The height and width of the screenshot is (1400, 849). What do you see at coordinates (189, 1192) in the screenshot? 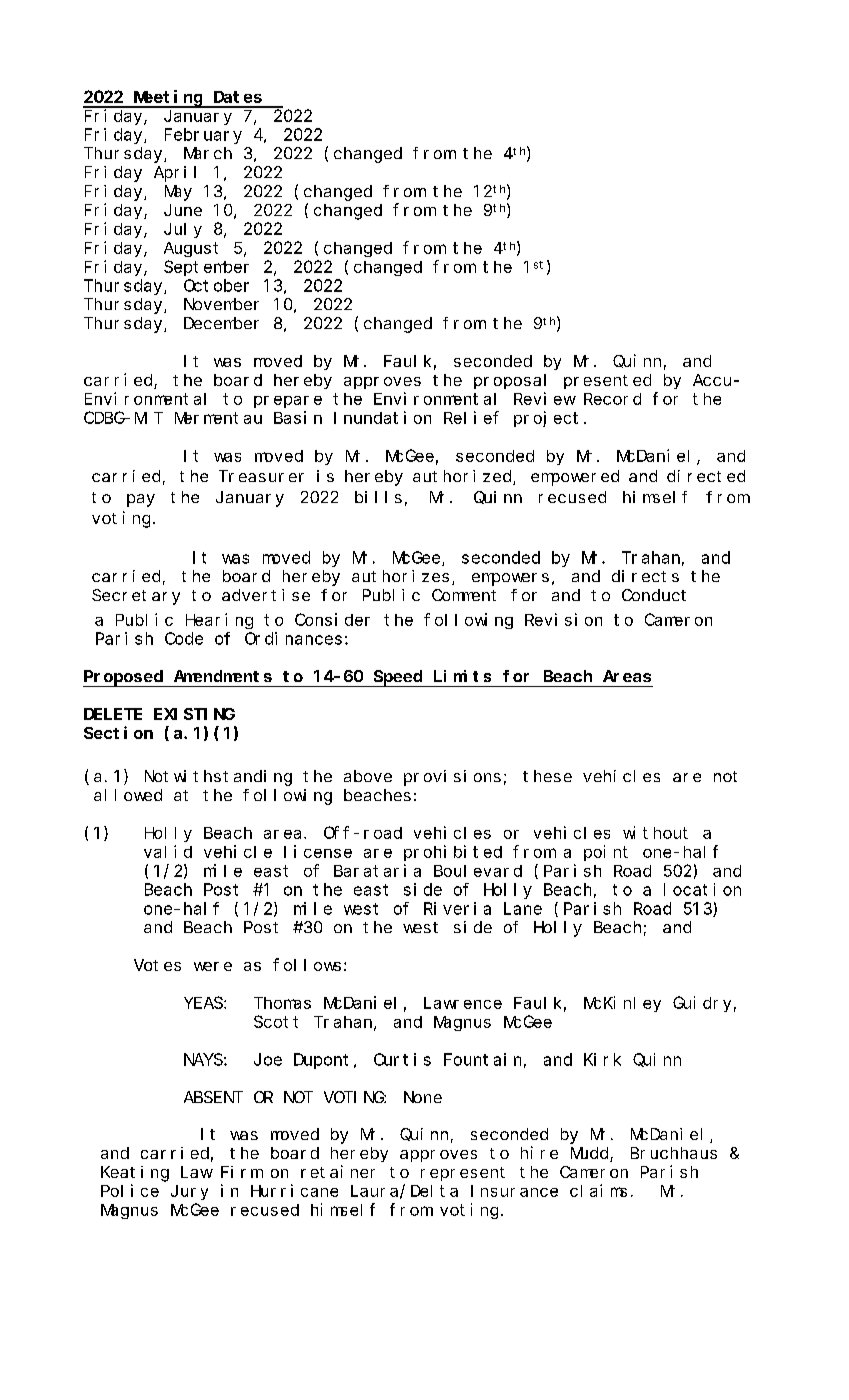
I see `Jury` at bounding box center [189, 1192].
